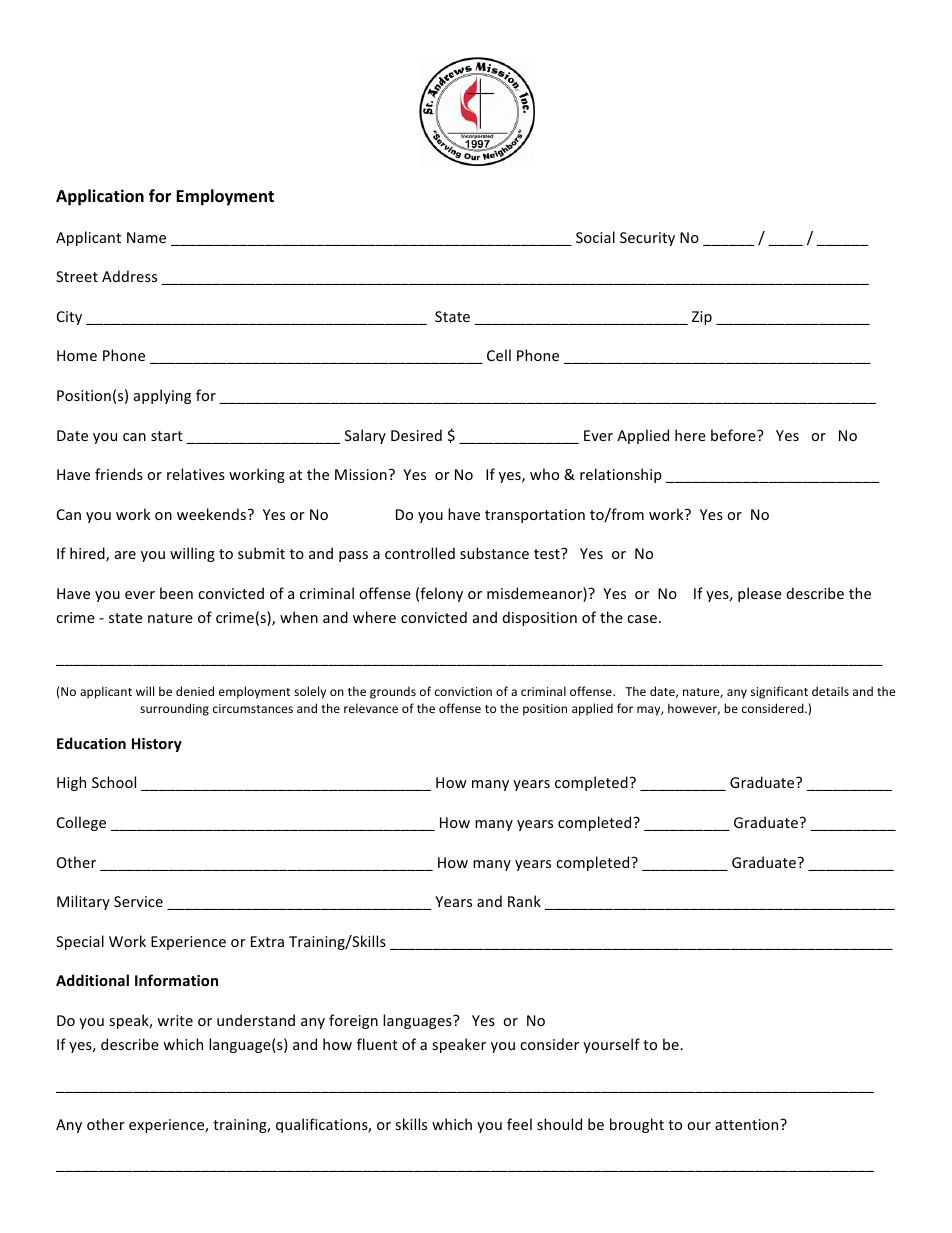  Describe the element at coordinates (138, 901) in the image. I see `Service` at that location.
